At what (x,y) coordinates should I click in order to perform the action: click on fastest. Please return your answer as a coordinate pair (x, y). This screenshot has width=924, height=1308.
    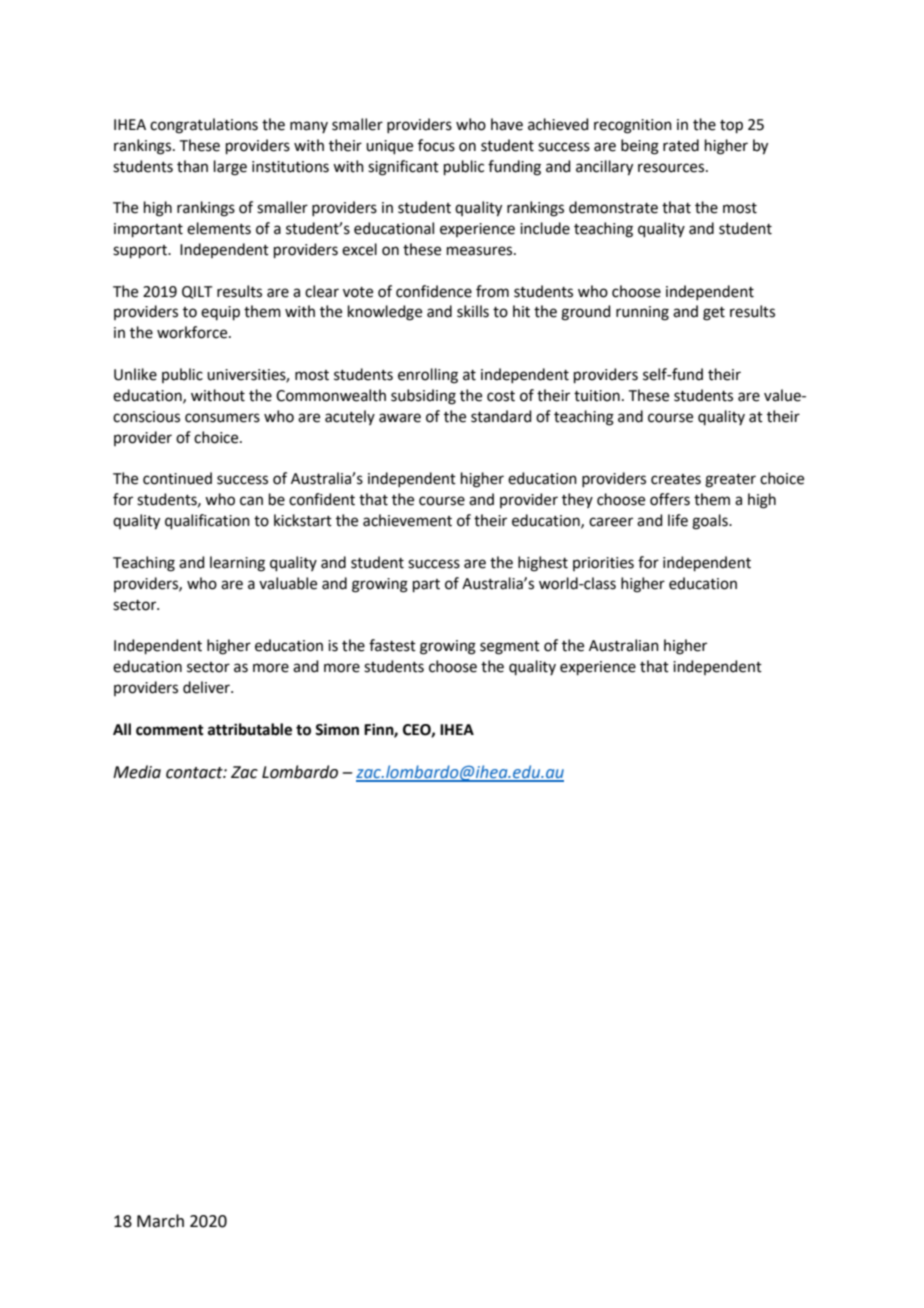
    Looking at the image, I should click on (392, 645).
